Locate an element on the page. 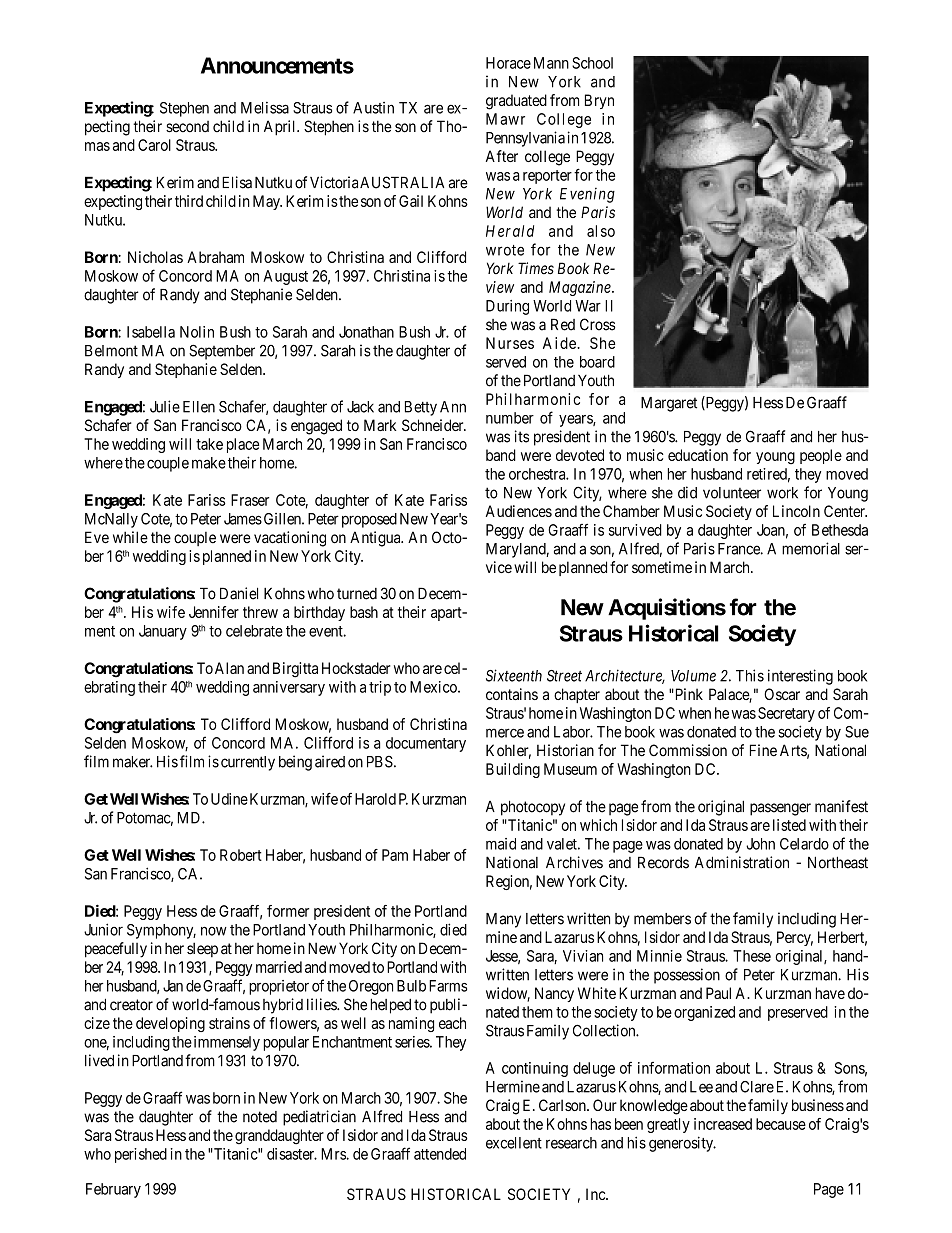 Image resolution: width=952 pixels, height=1233 pixels. because is located at coordinates (781, 1124).
